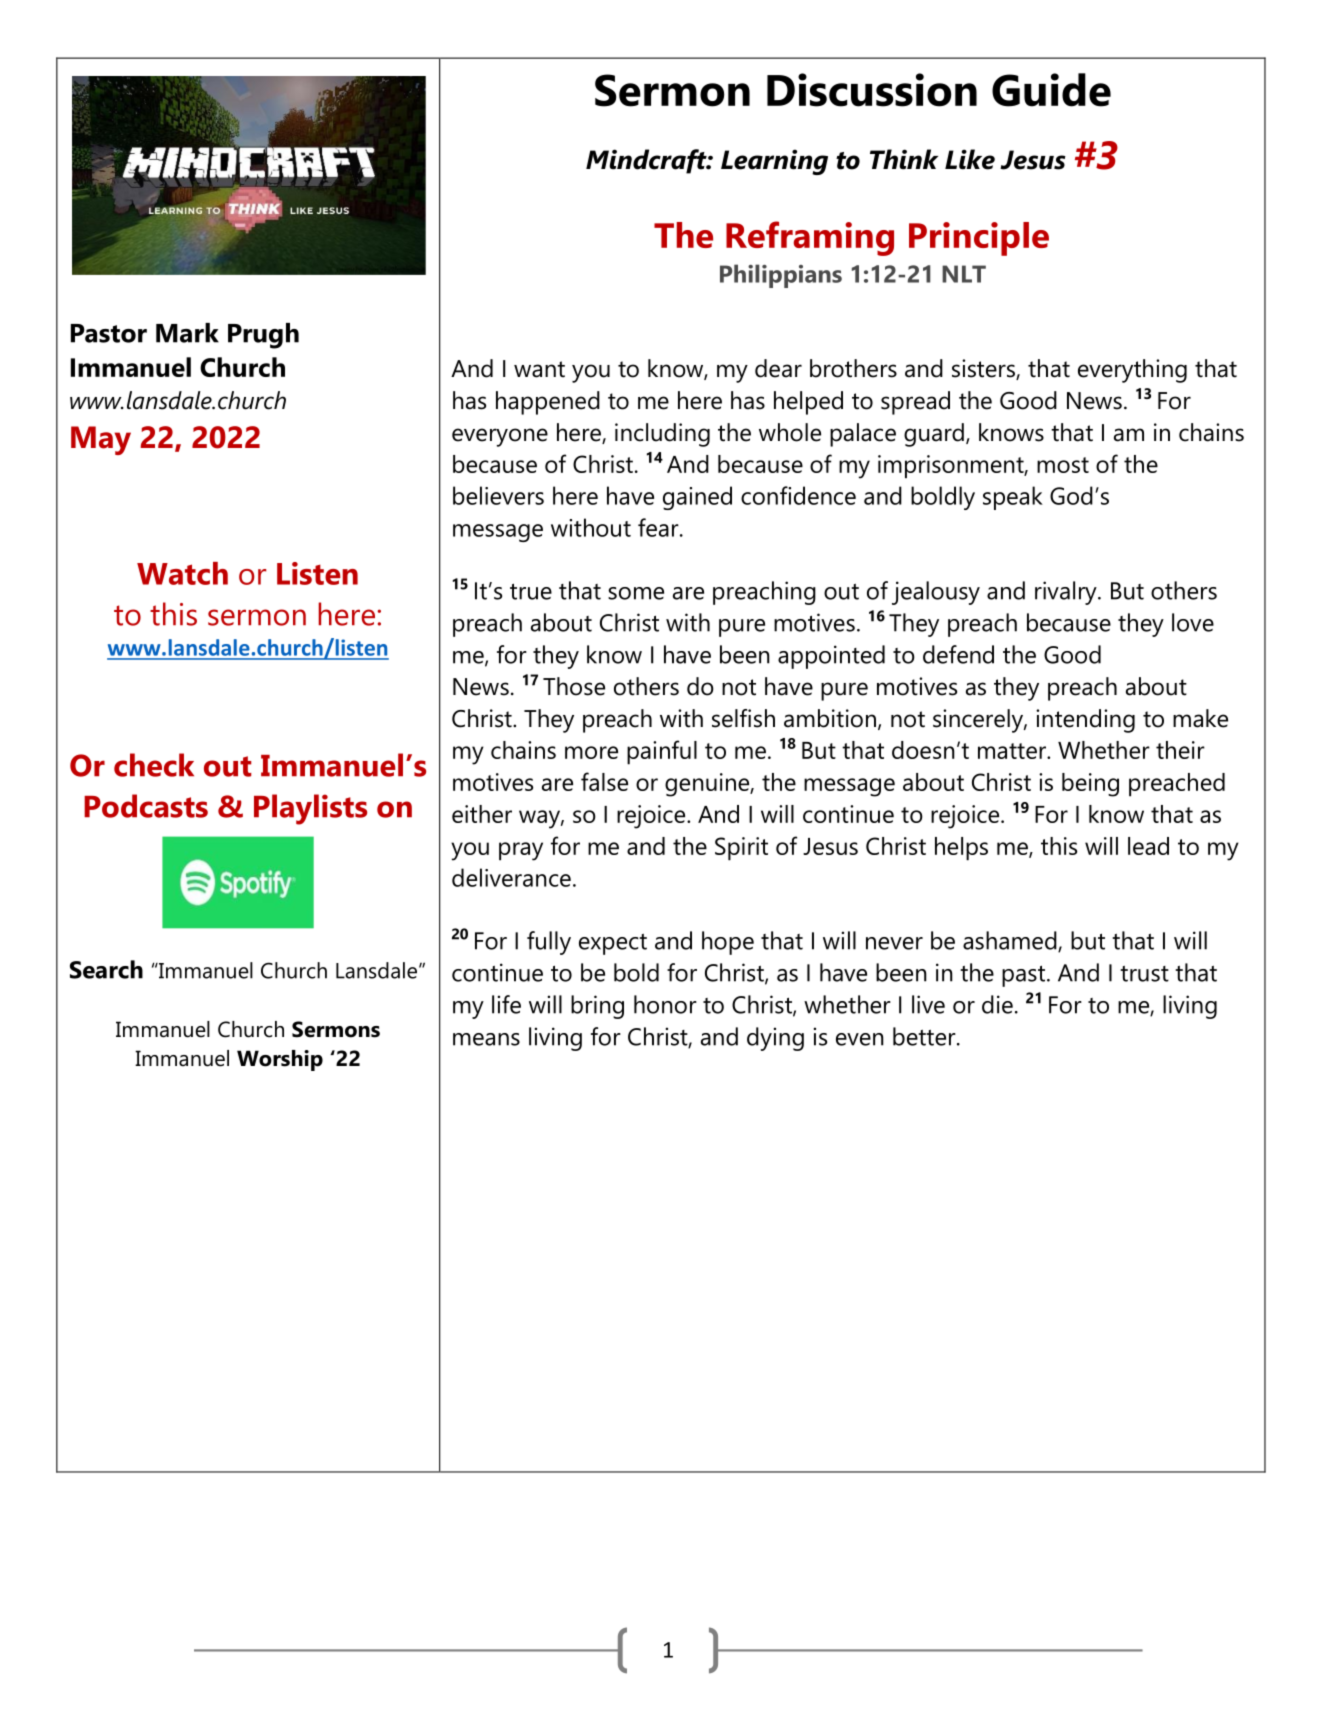 This page has width=1336, height=1729. What do you see at coordinates (665, 1004) in the page?
I see `honor` at bounding box center [665, 1004].
